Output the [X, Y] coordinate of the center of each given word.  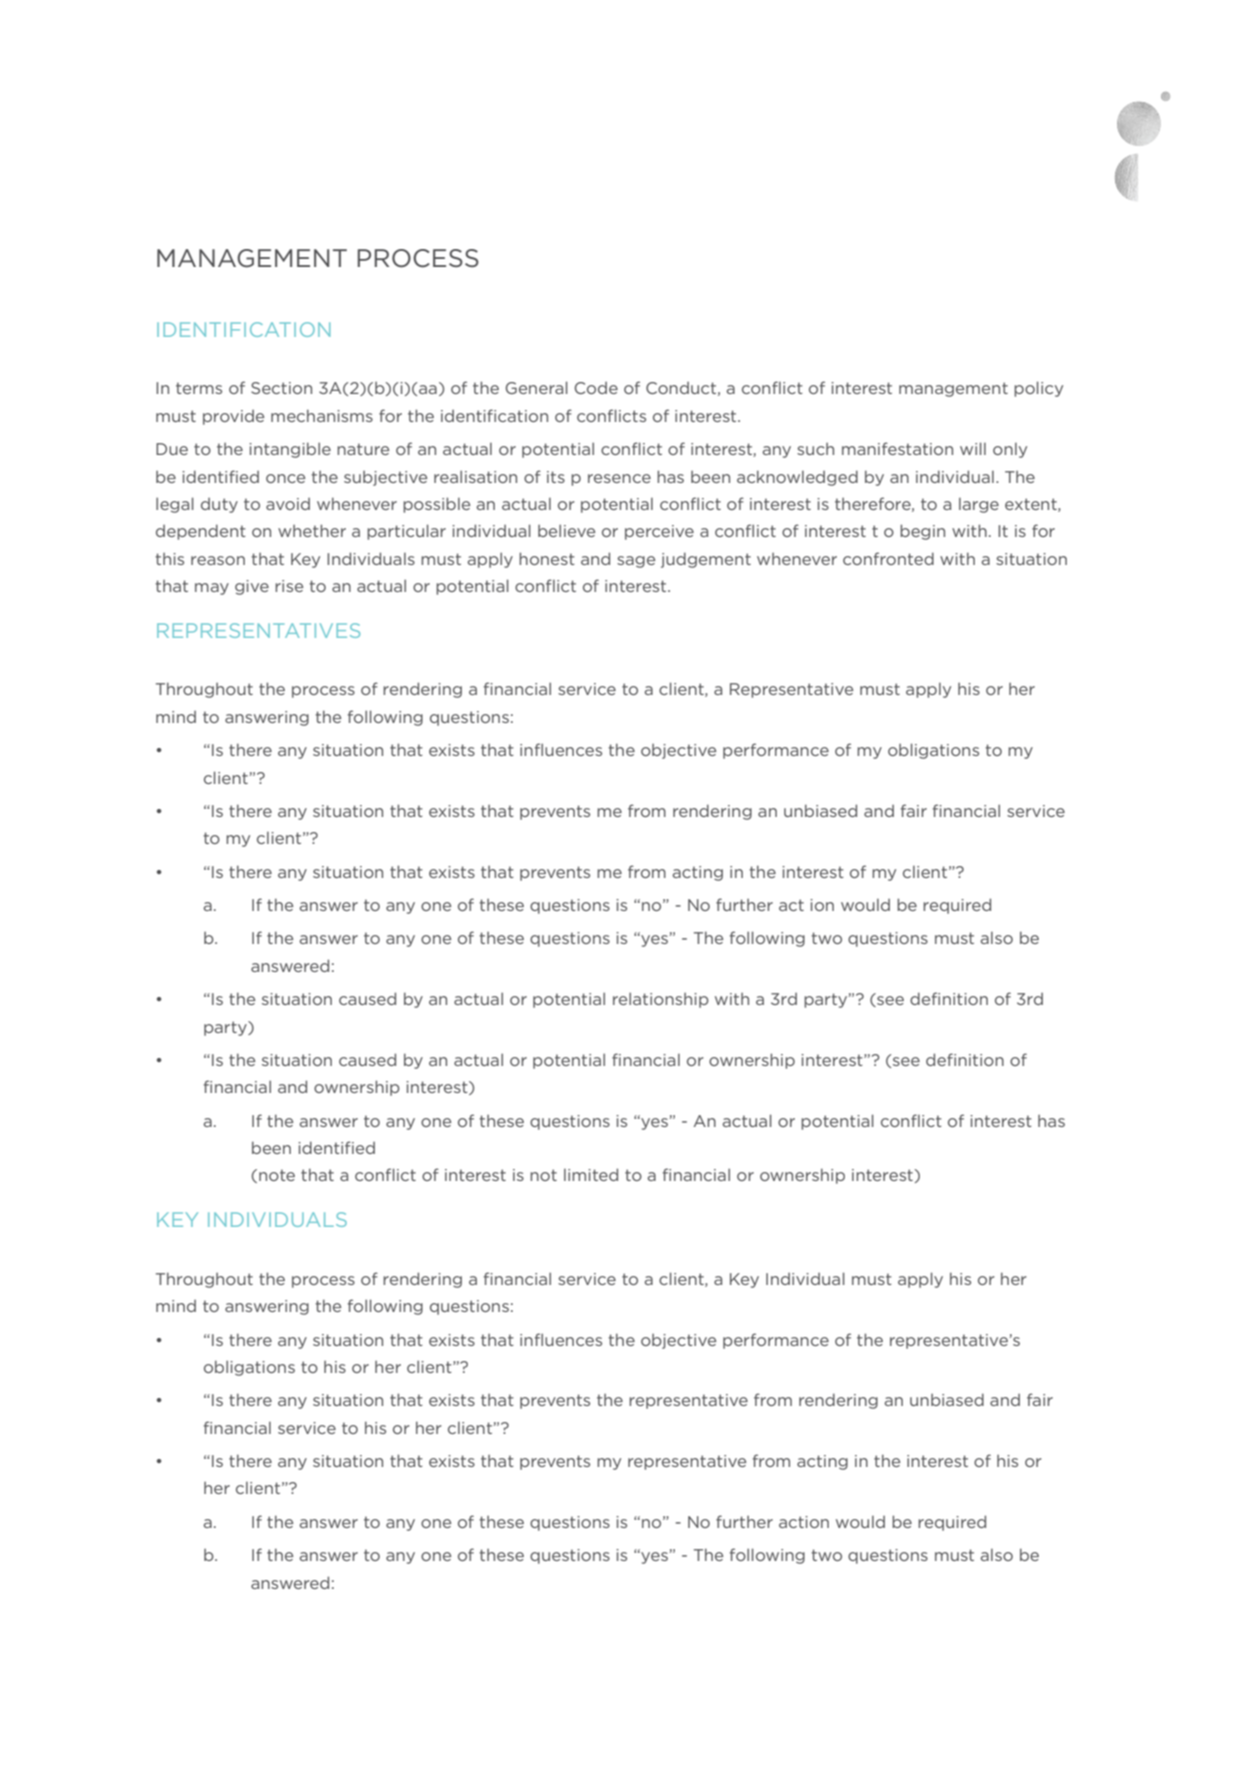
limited [591, 1174]
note [277, 1175]
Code [596, 388]
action [804, 1522]
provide [233, 417]
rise [289, 586]
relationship [661, 1000]
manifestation [897, 448]
